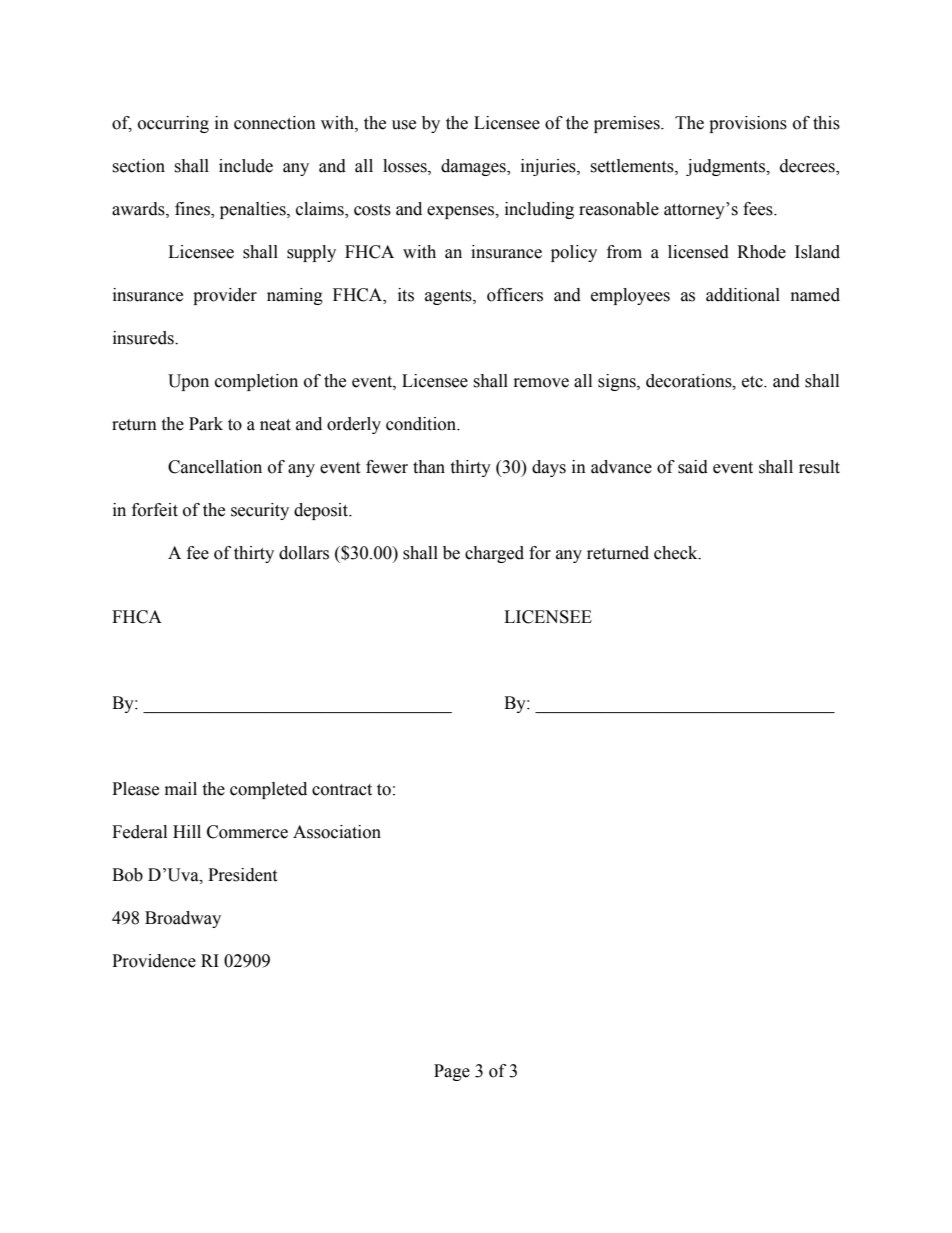 This screenshot has height=1233, width=952. What do you see at coordinates (342, 790) in the screenshot?
I see `contract` at bounding box center [342, 790].
